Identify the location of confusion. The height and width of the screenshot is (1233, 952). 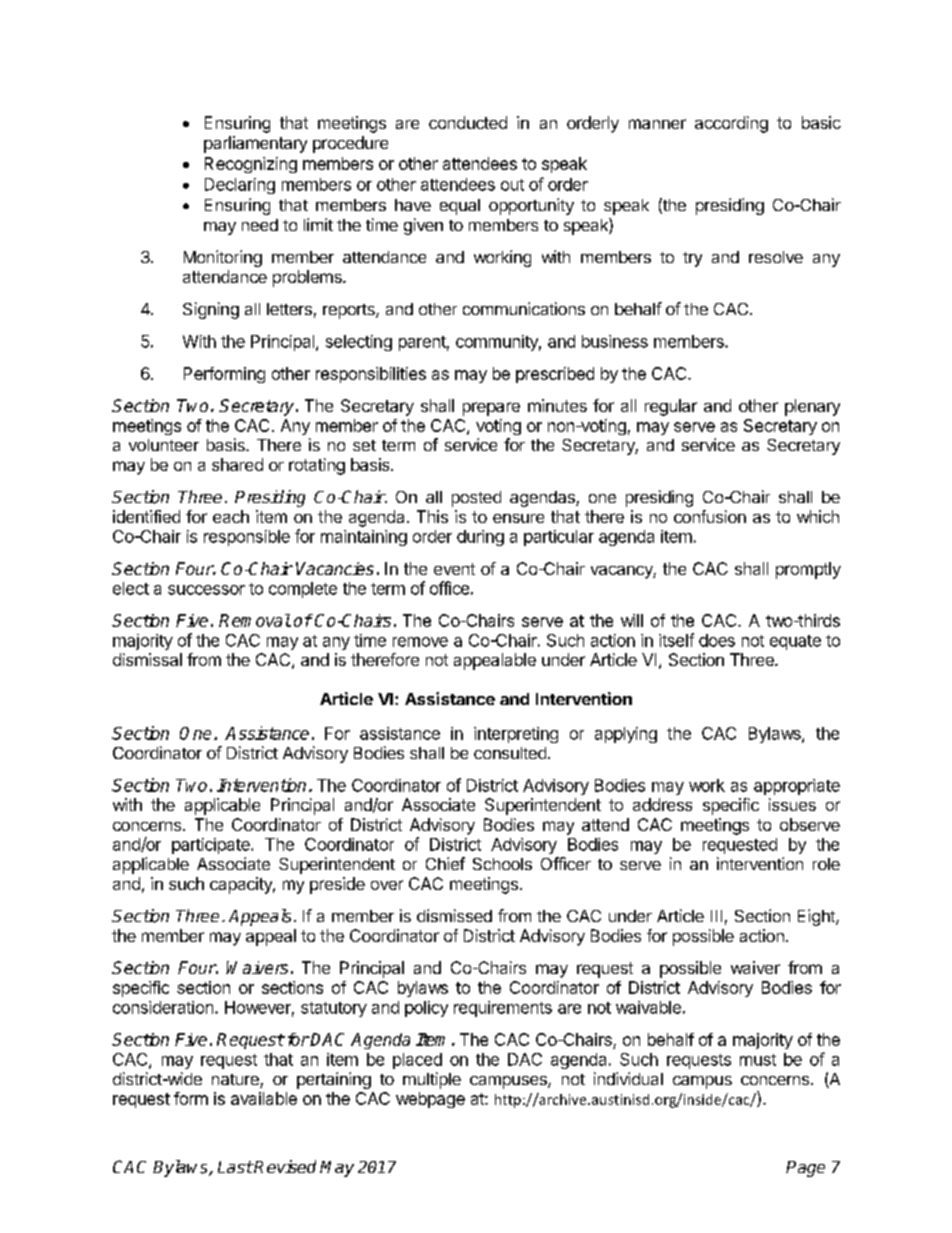
(710, 516).
